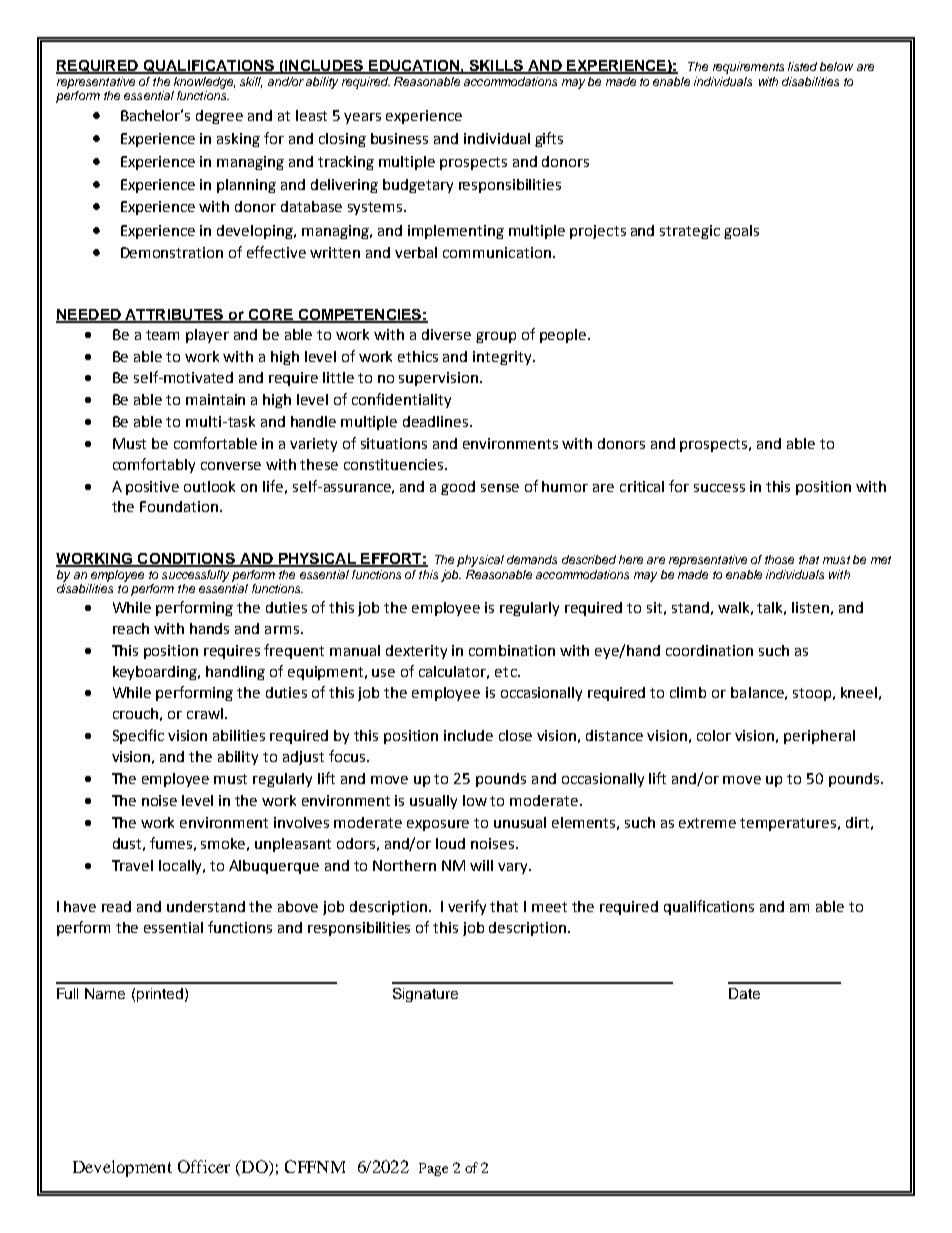 This screenshot has width=952, height=1233. Describe the element at coordinates (204, 1166) in the screenshot. I see `Officer` at that location.
